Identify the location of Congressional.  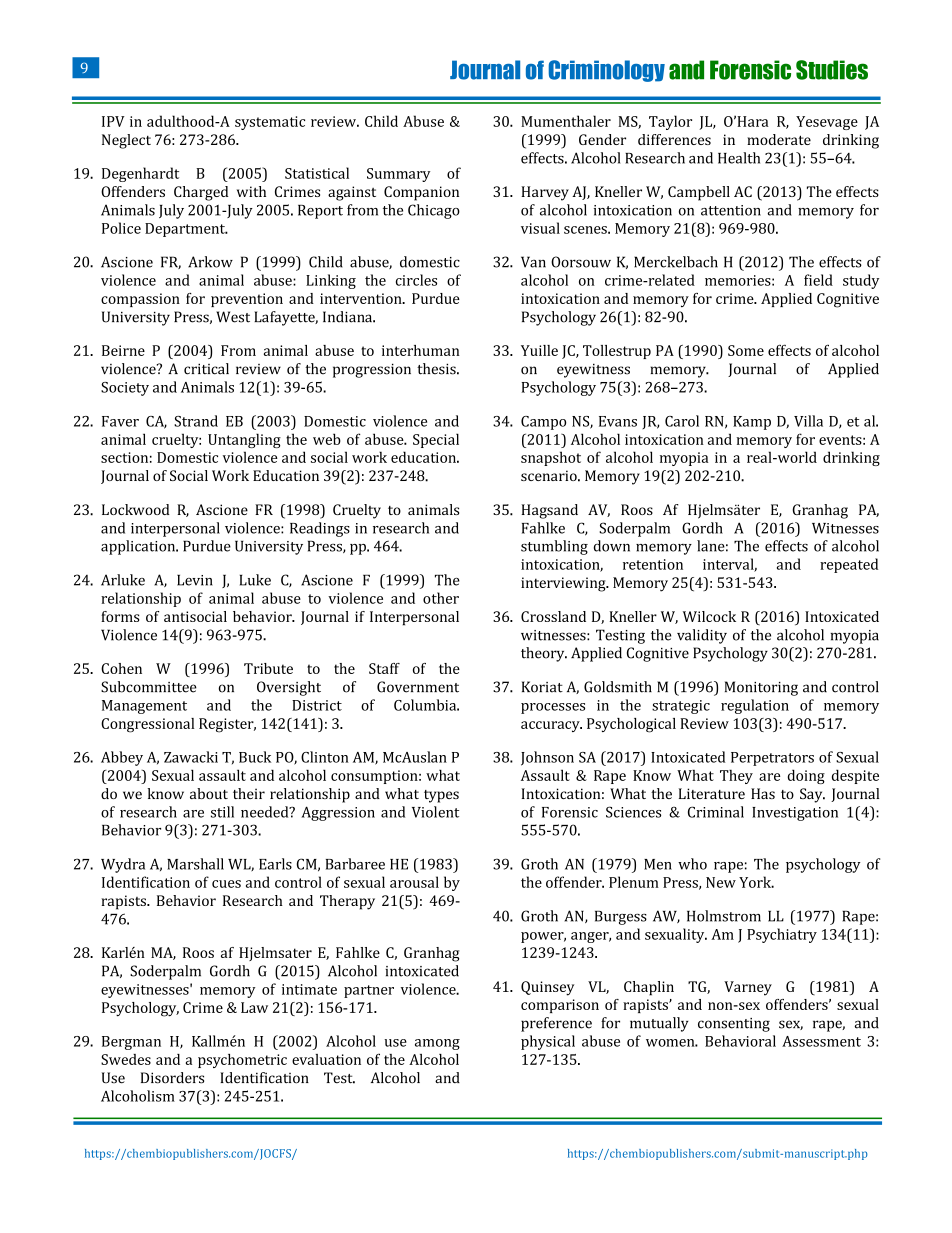
(147, 725).
